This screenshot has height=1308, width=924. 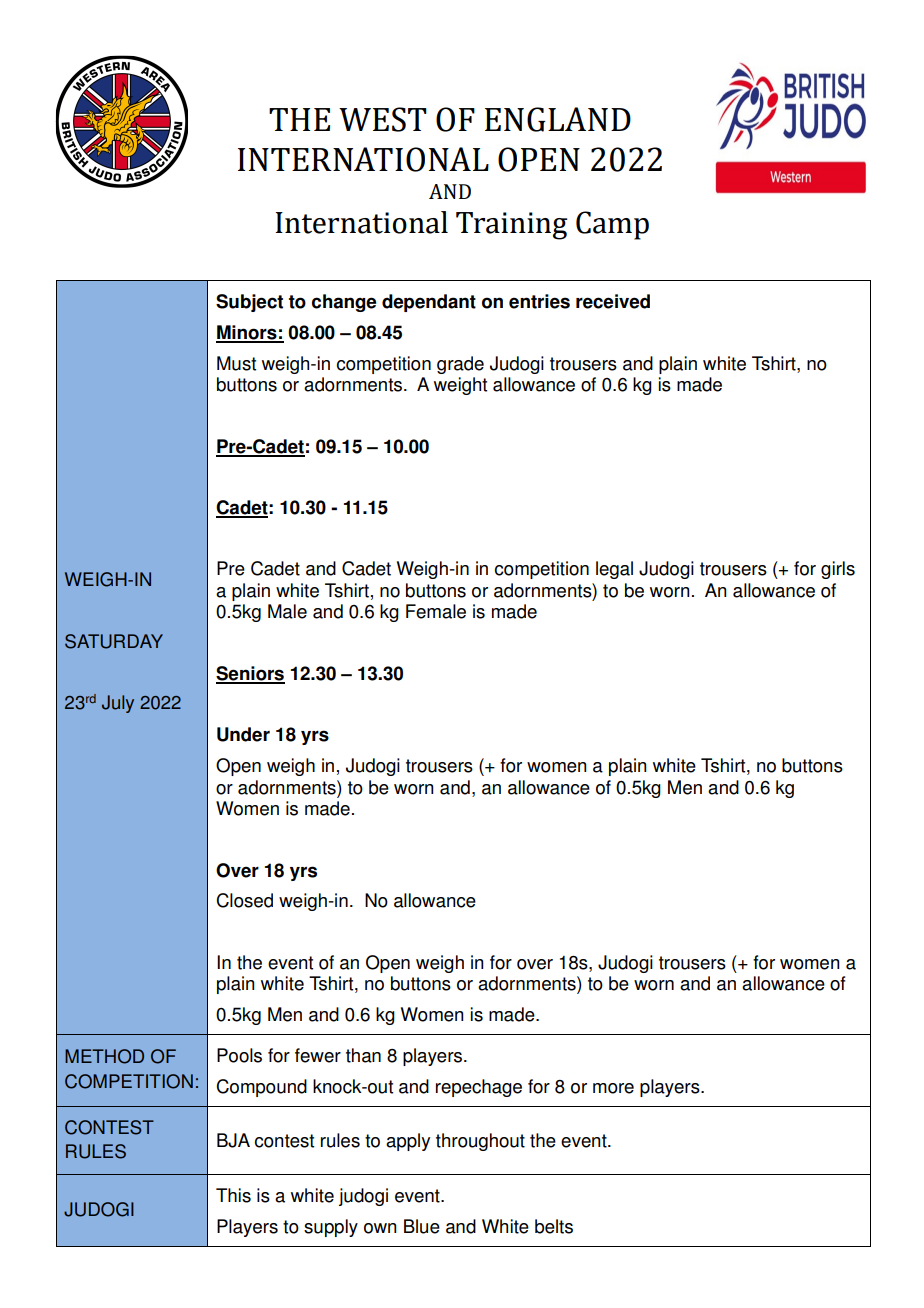 What do you see at coordinates (250, 674) in the screenshot?
I see `Seniors` at bounding box center [250, 674].
